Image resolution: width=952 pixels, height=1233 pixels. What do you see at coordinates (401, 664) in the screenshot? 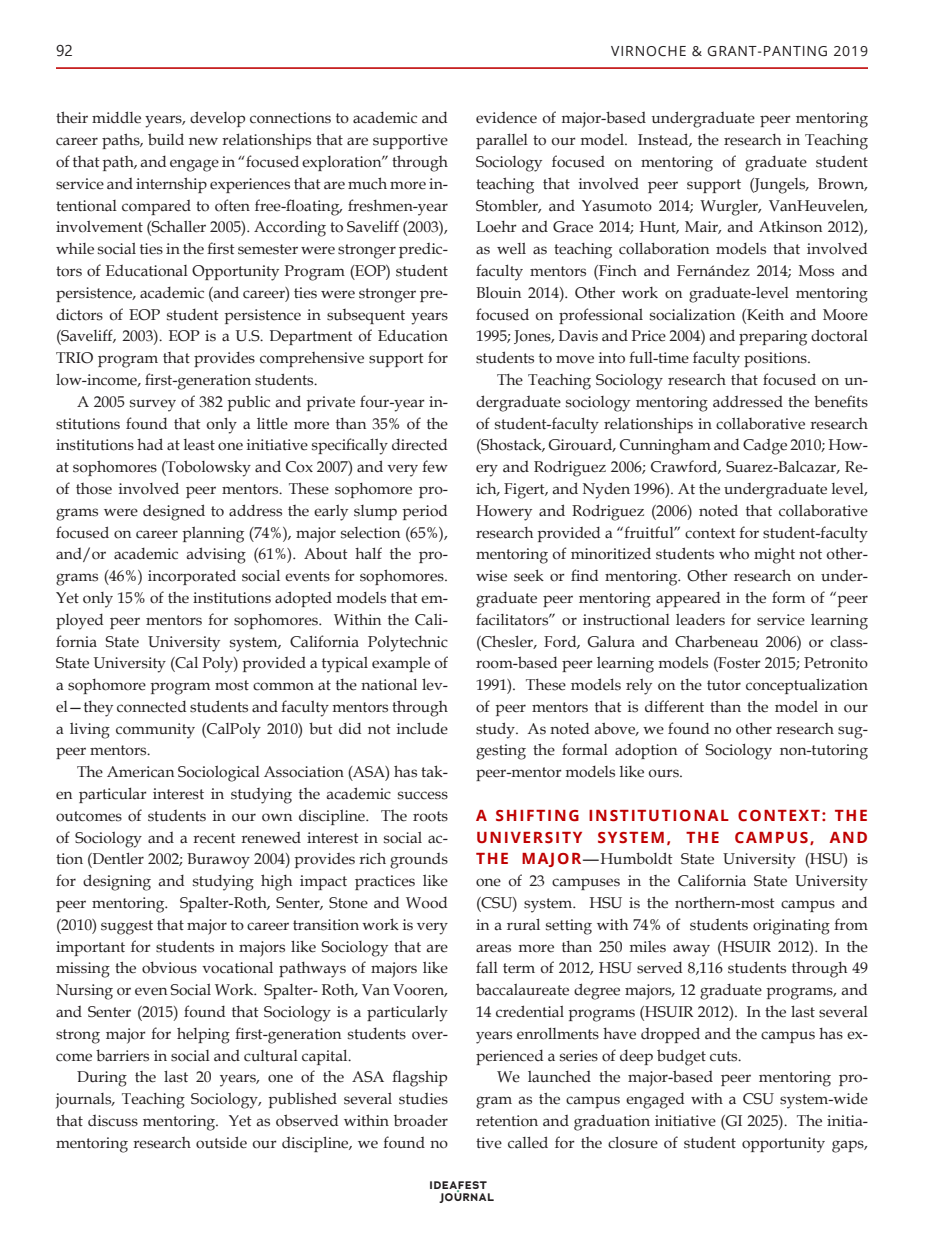
I see `example` at bounding box center [401, 664].
